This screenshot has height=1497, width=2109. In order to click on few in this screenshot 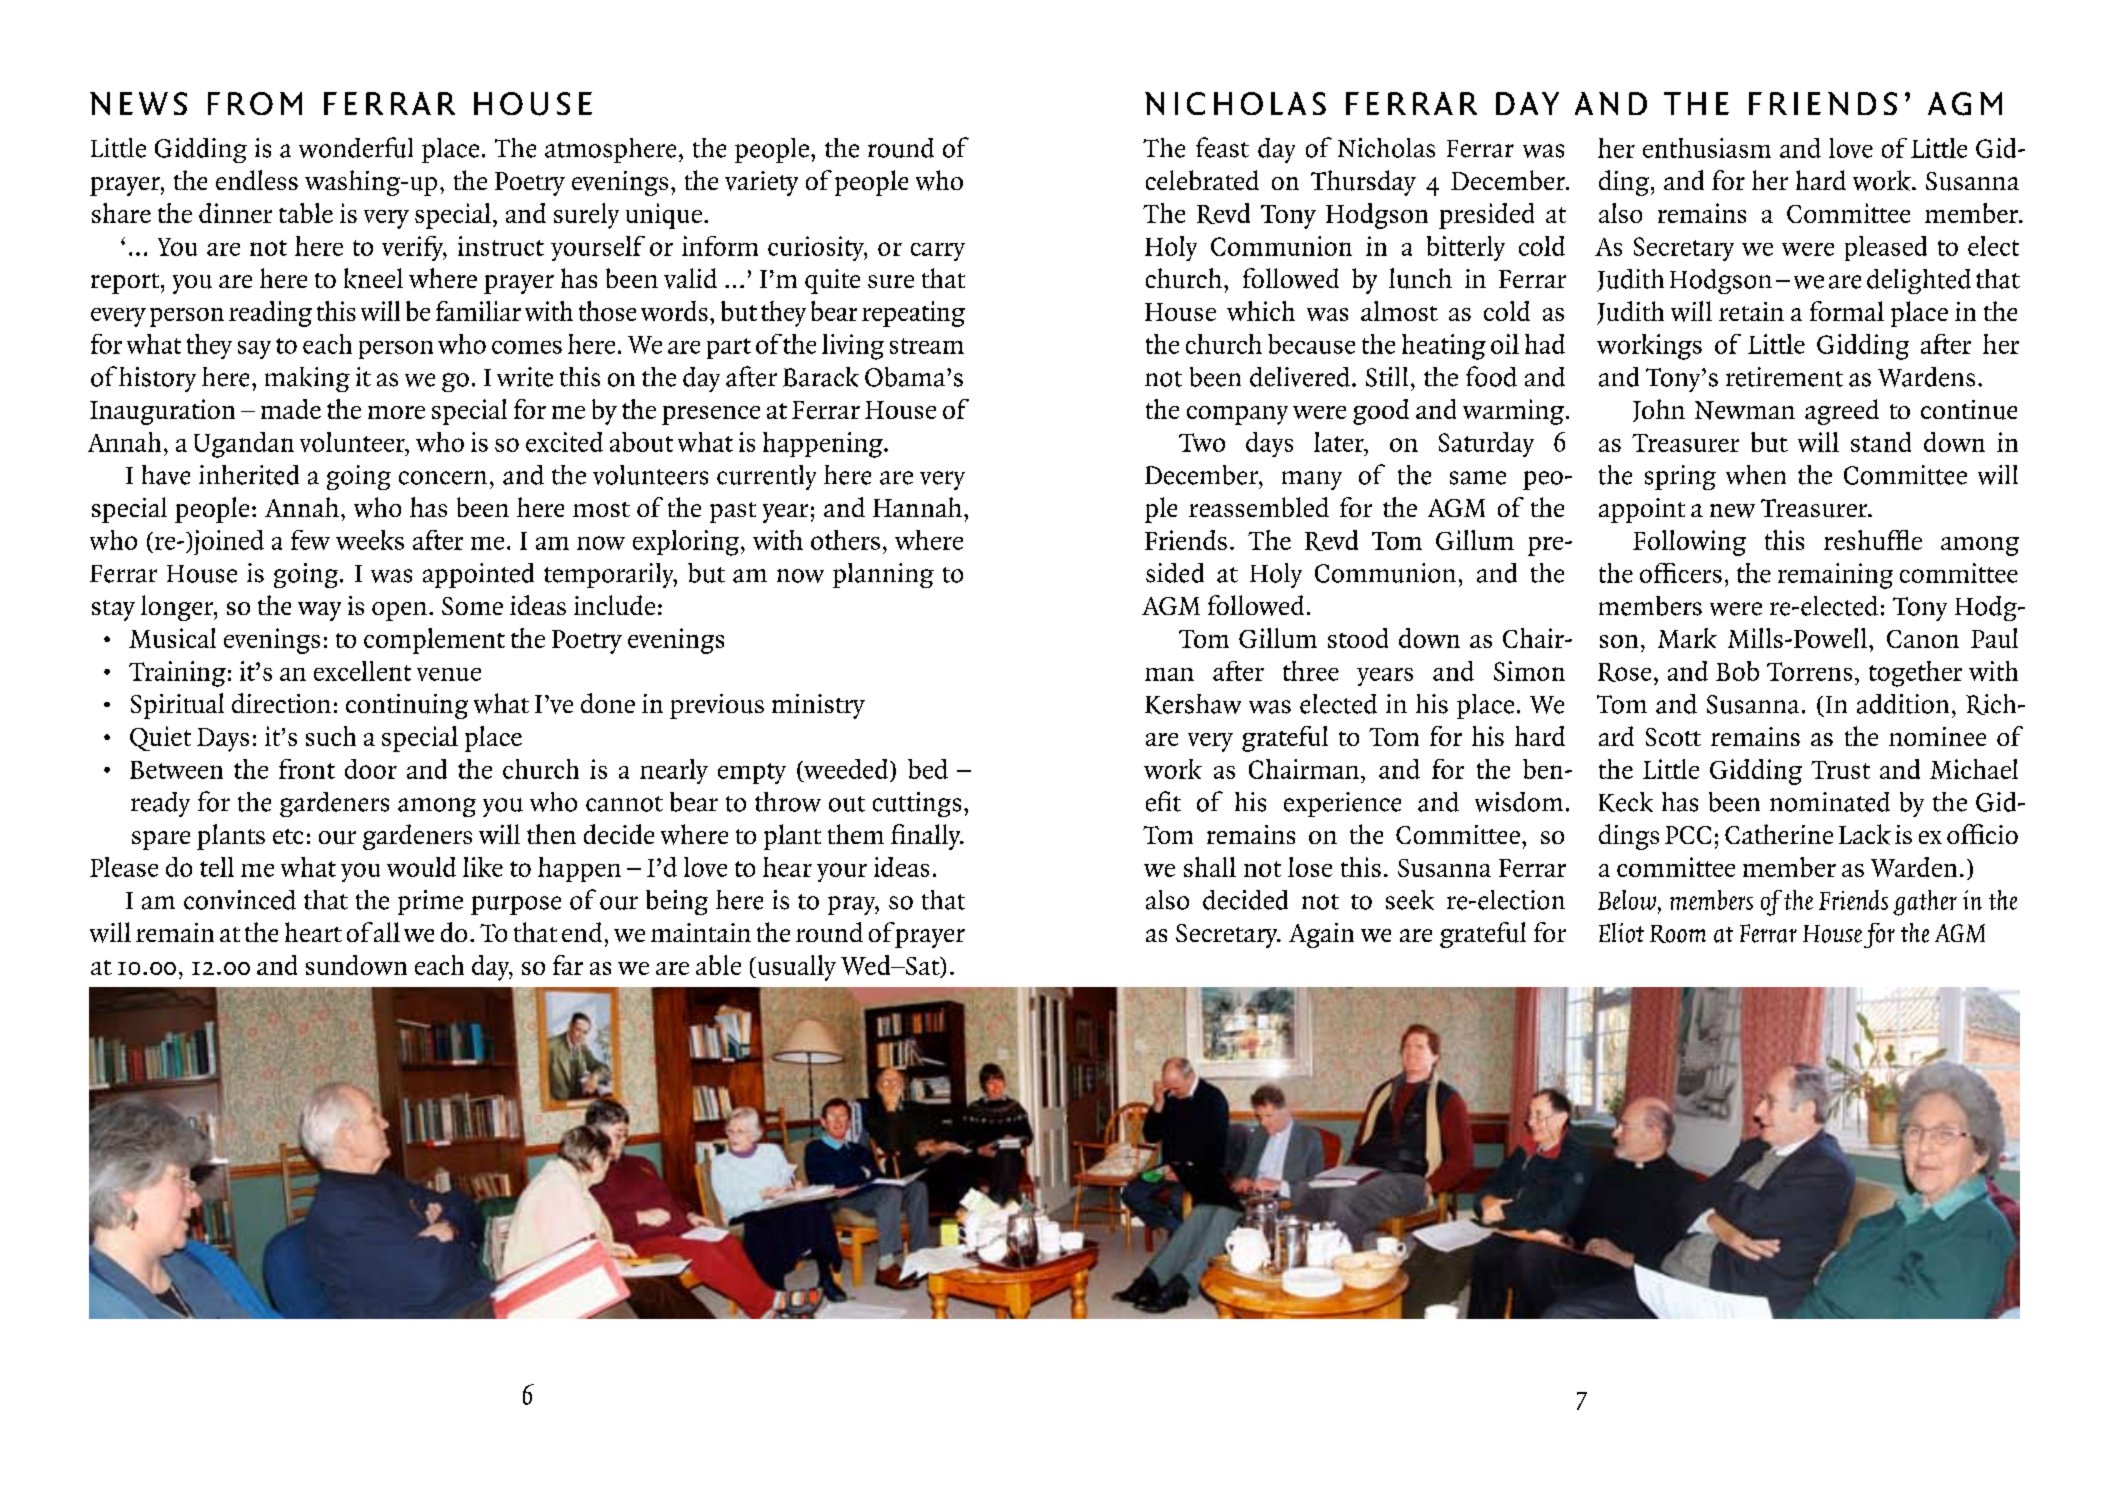, I will do `click(310, 540)`.
